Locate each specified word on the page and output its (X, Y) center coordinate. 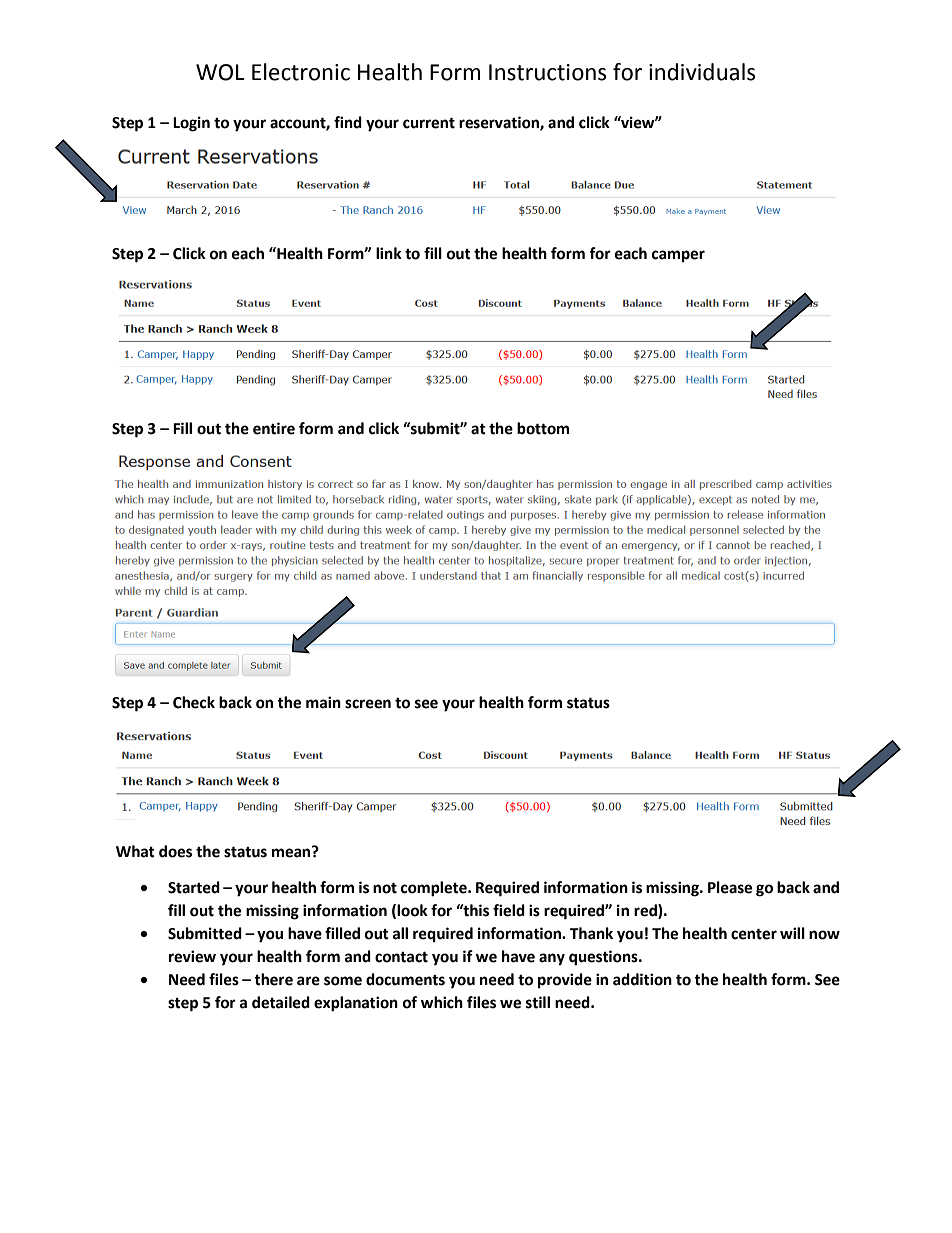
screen (368, 704)
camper (678, 256)
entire (274, 428)
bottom (543, 428)
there (273, 979)
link (389, 253)
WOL (220, 72)
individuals (702, 72)
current (429, 123)
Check (194, 702)
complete (435, 889)
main (323, 702)
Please (730, 887)
